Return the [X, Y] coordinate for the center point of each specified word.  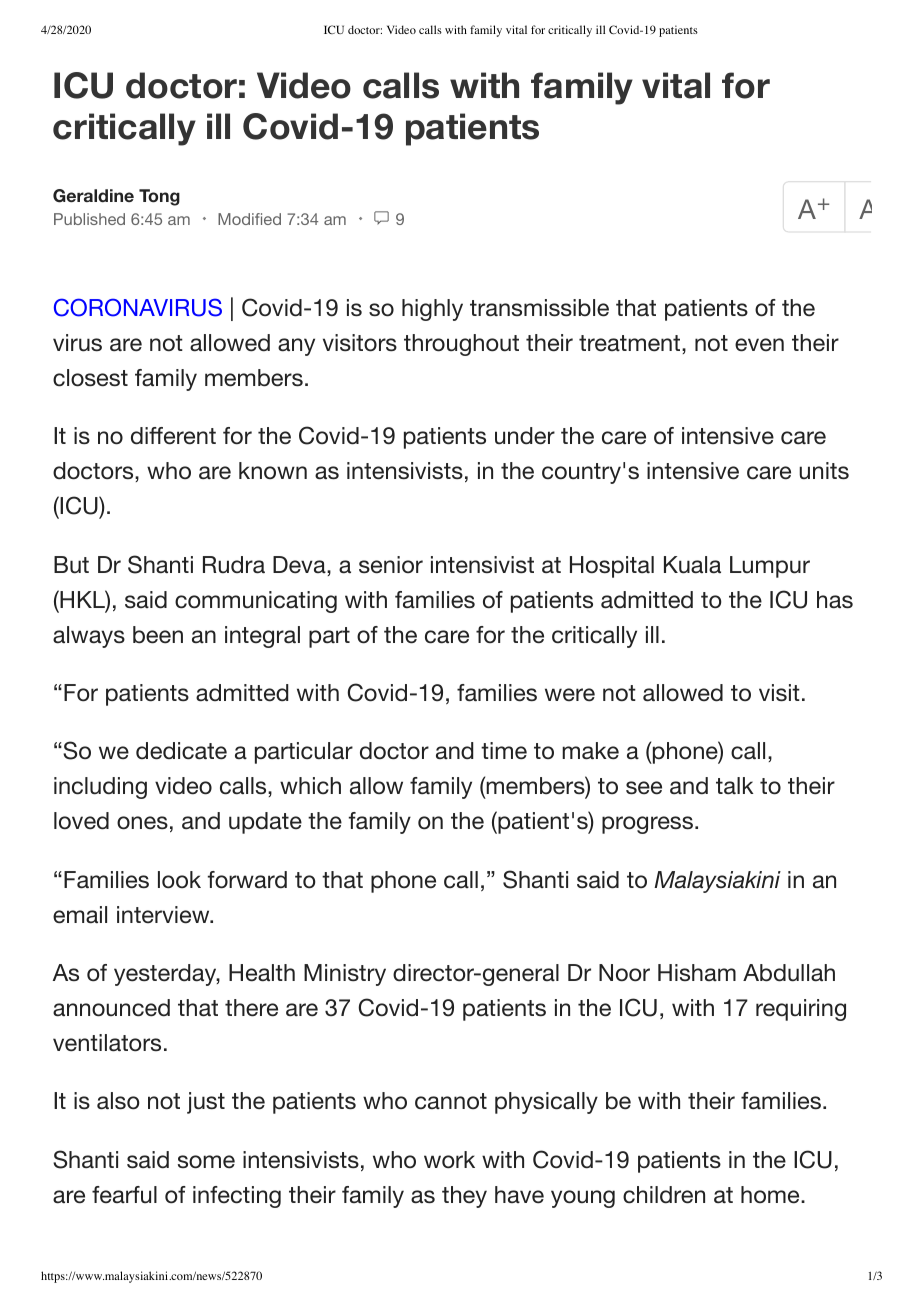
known [273, 470]
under [525, 436]
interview [164, 915]
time [504, 751]
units [824, 471]
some [206, 1162]
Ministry [345, 975]
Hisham [697, 972]
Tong [159, 197]
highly [432, 310]
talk [735, 786]
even [759, 345]
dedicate [181, 751]
